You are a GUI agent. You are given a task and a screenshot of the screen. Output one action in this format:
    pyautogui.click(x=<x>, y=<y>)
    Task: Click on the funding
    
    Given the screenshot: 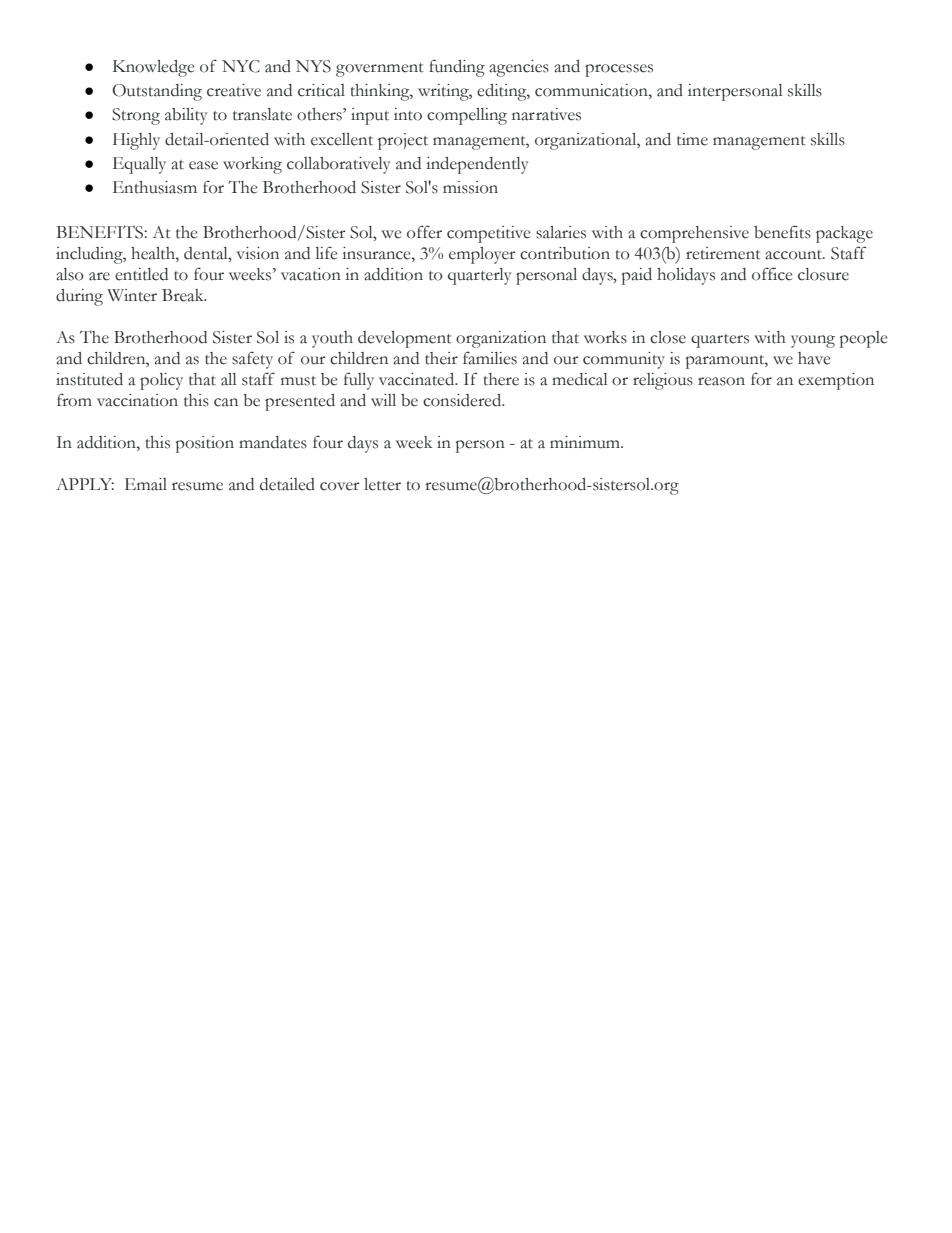 What is the action you would take?
    pyautogui.click(x=457, y=68)
